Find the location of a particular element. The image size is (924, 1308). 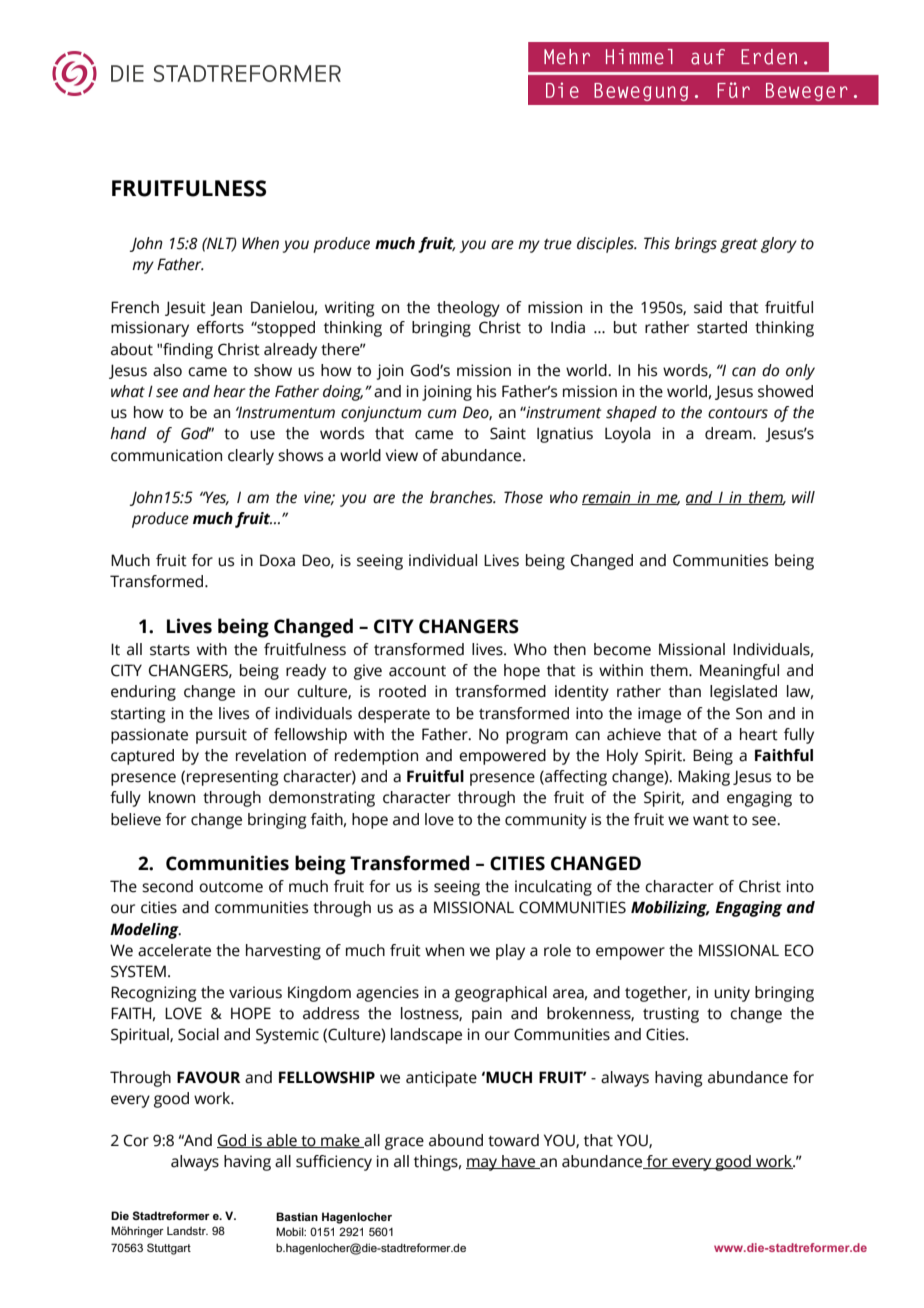

play is located at coordinates (510, 952).
